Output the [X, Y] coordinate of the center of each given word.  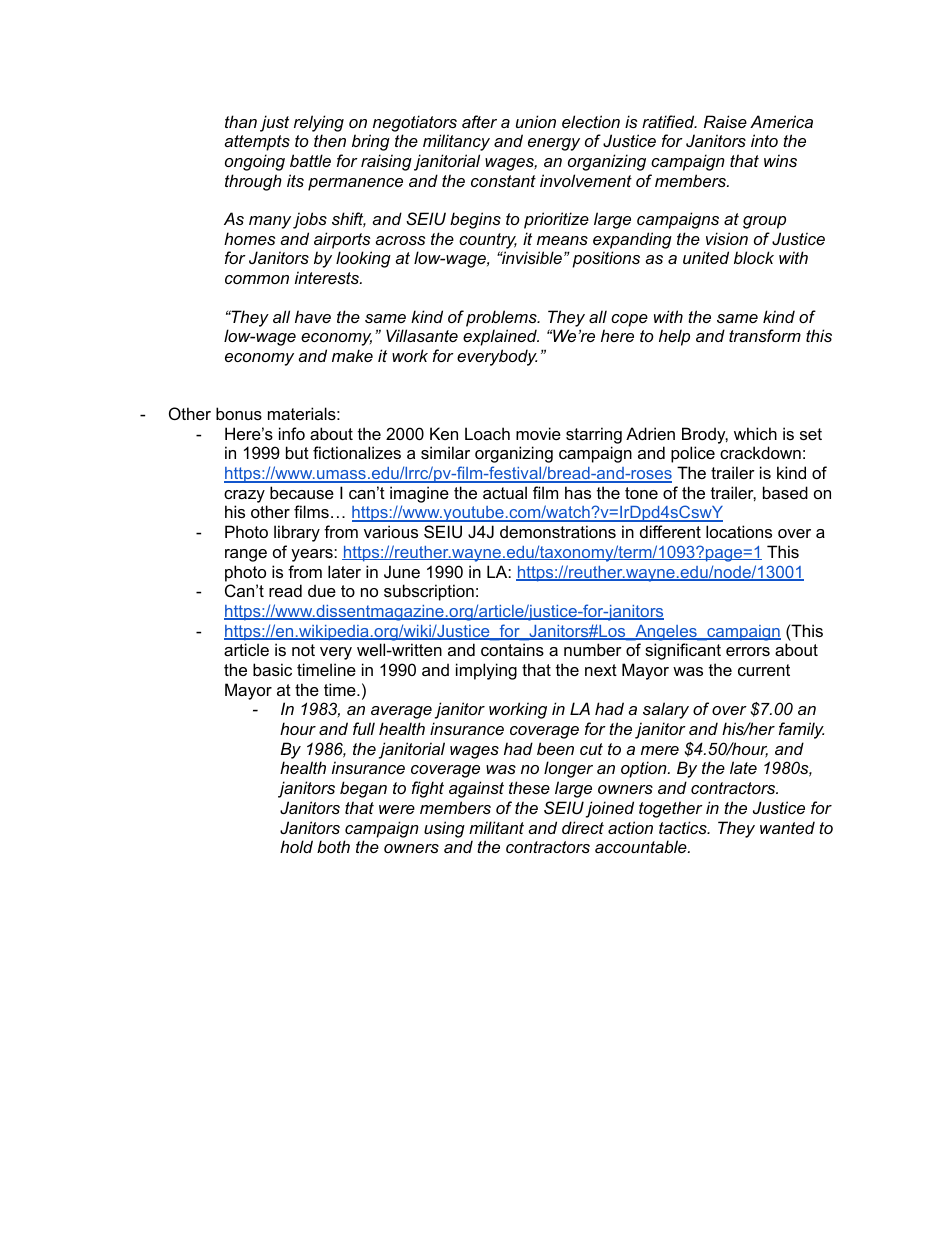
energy [554, 144]
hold [296, 846]
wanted [787, 827]
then [330, 140]
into [764, 140]
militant [496, 827]
